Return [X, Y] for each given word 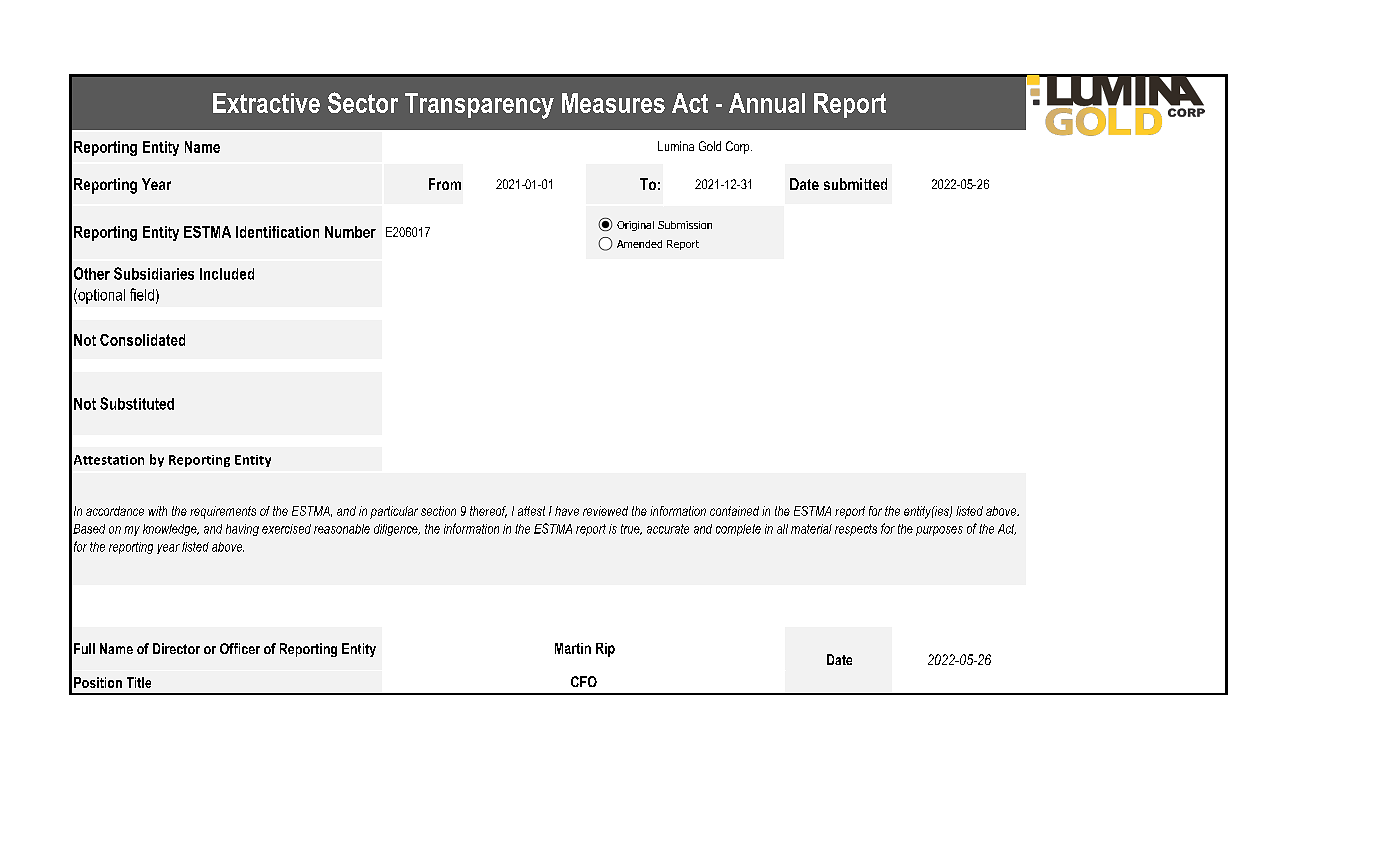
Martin [573, 648]
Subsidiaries [154, 273]
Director [176, 648]
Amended [639, 244]
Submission [685, 225]
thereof [488, 512]
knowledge [171, 530]
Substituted [137, 403]
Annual [767, 103]
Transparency [479, 106]
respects [856, 530]
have [567, 511]
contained [734, 511]
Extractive [266, 103]
